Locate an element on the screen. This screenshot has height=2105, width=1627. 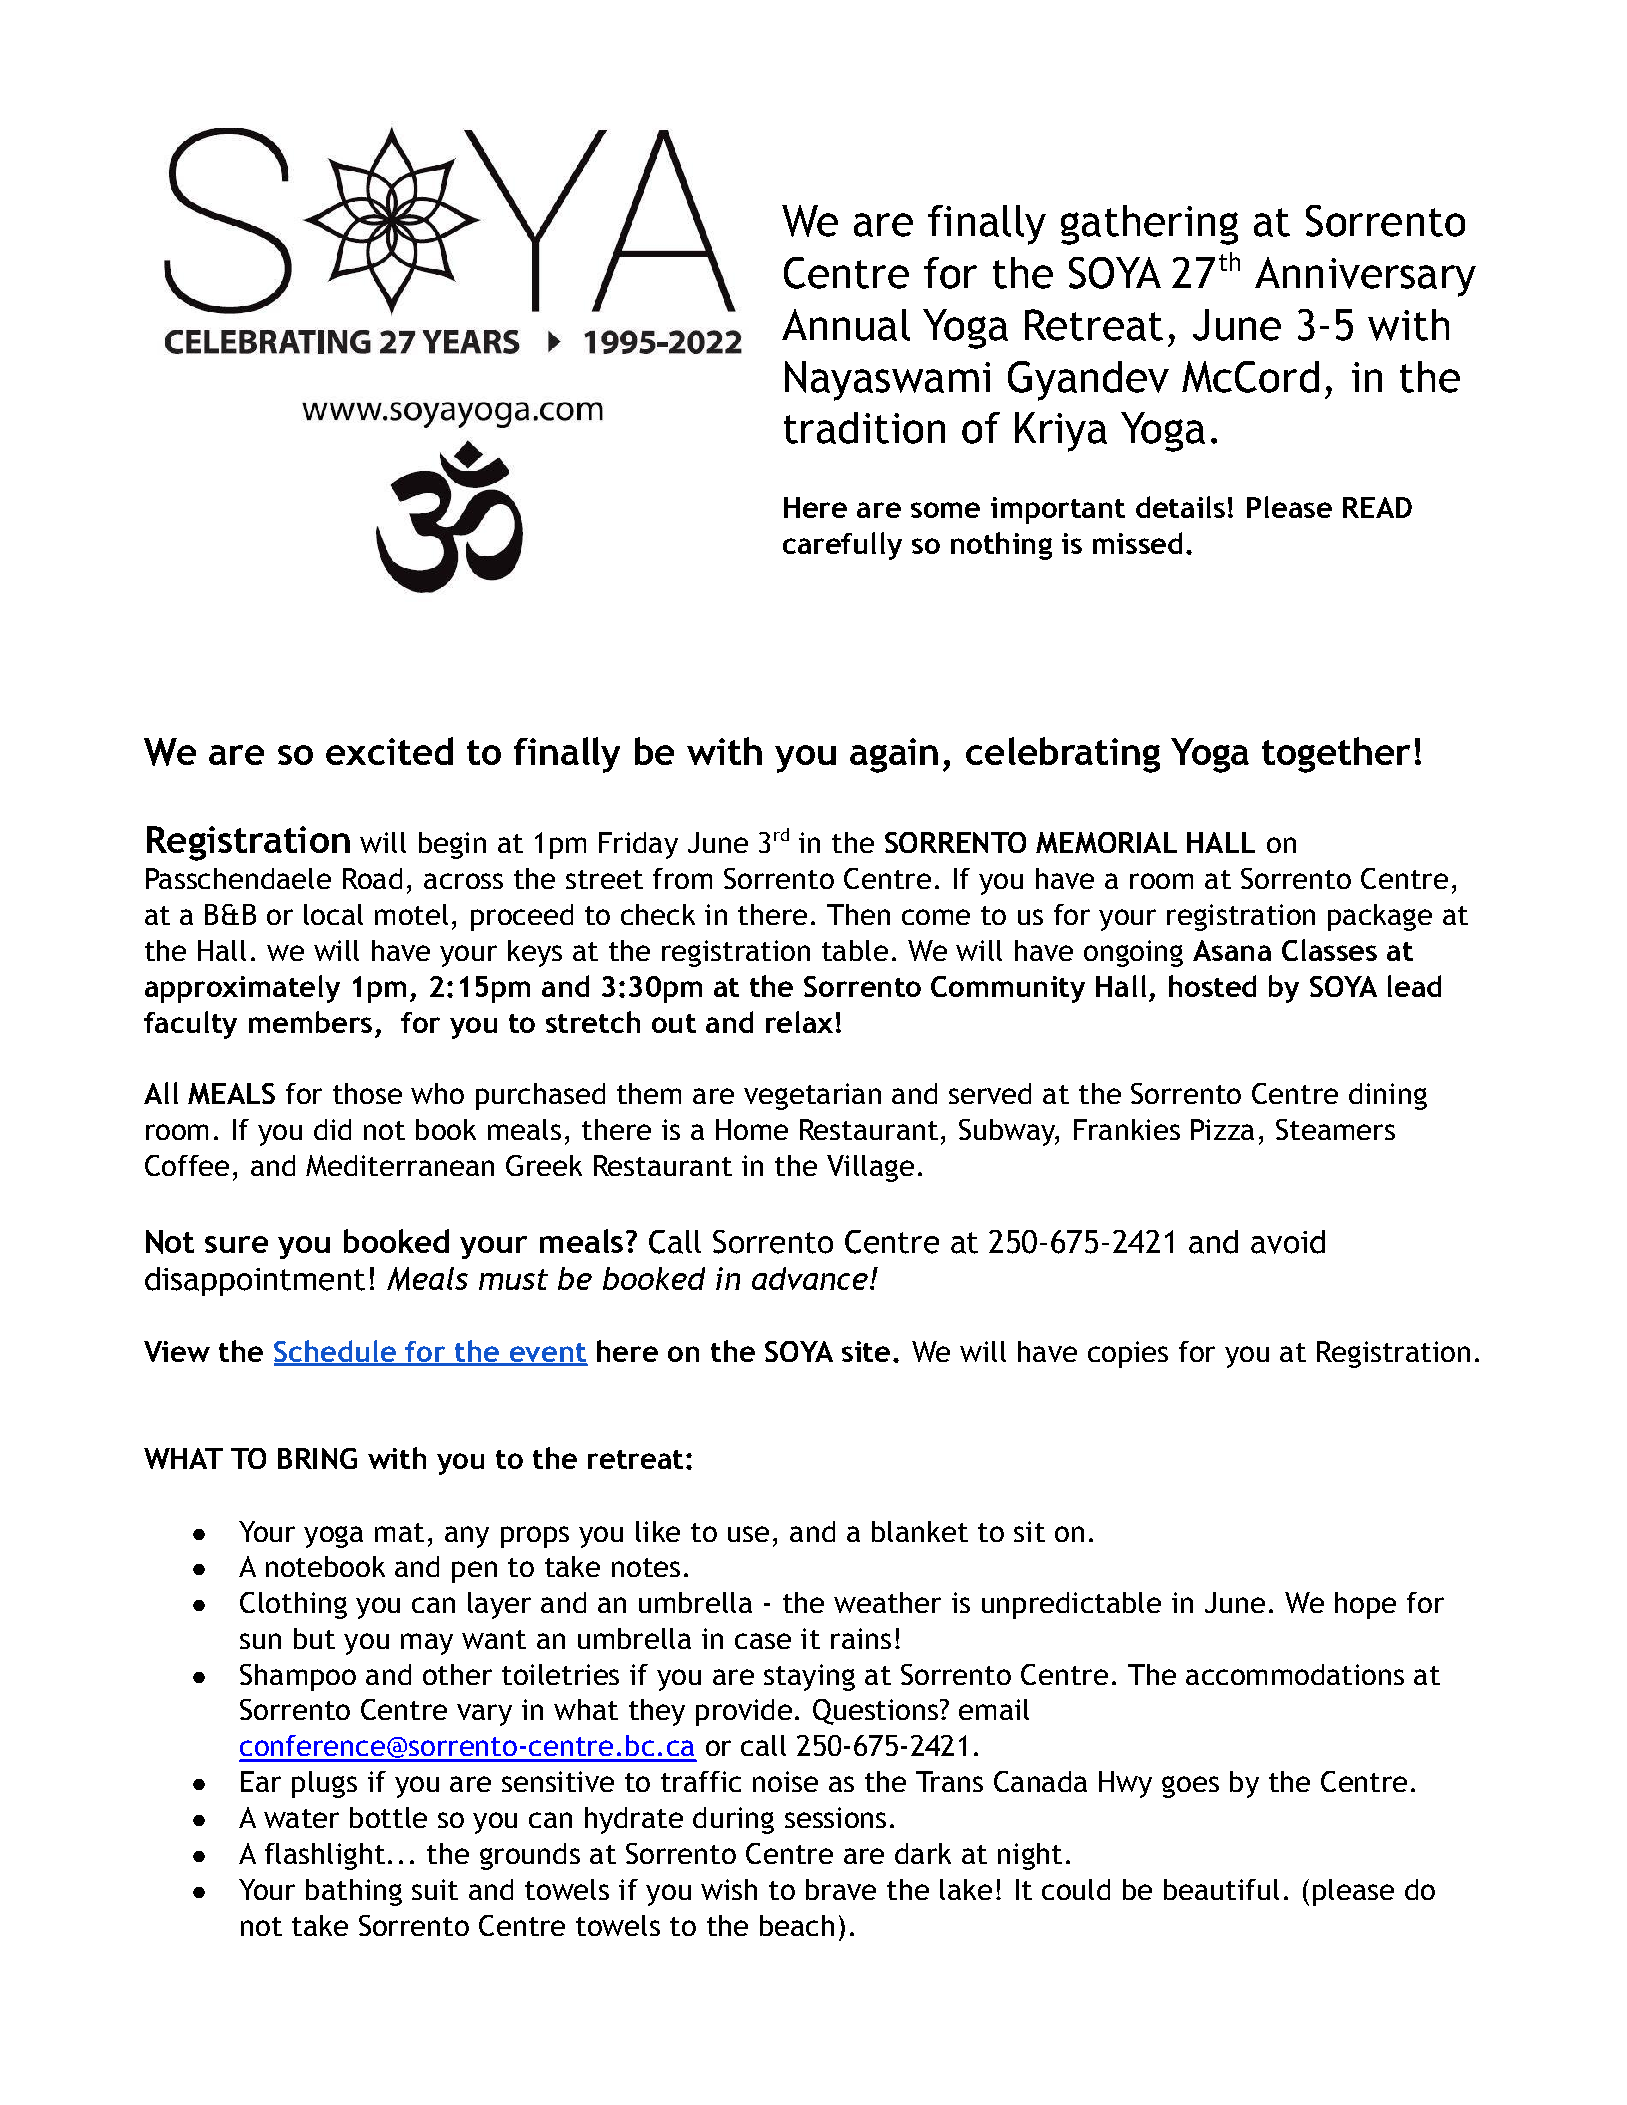
copies is located at coordinates (1128, 1354).
